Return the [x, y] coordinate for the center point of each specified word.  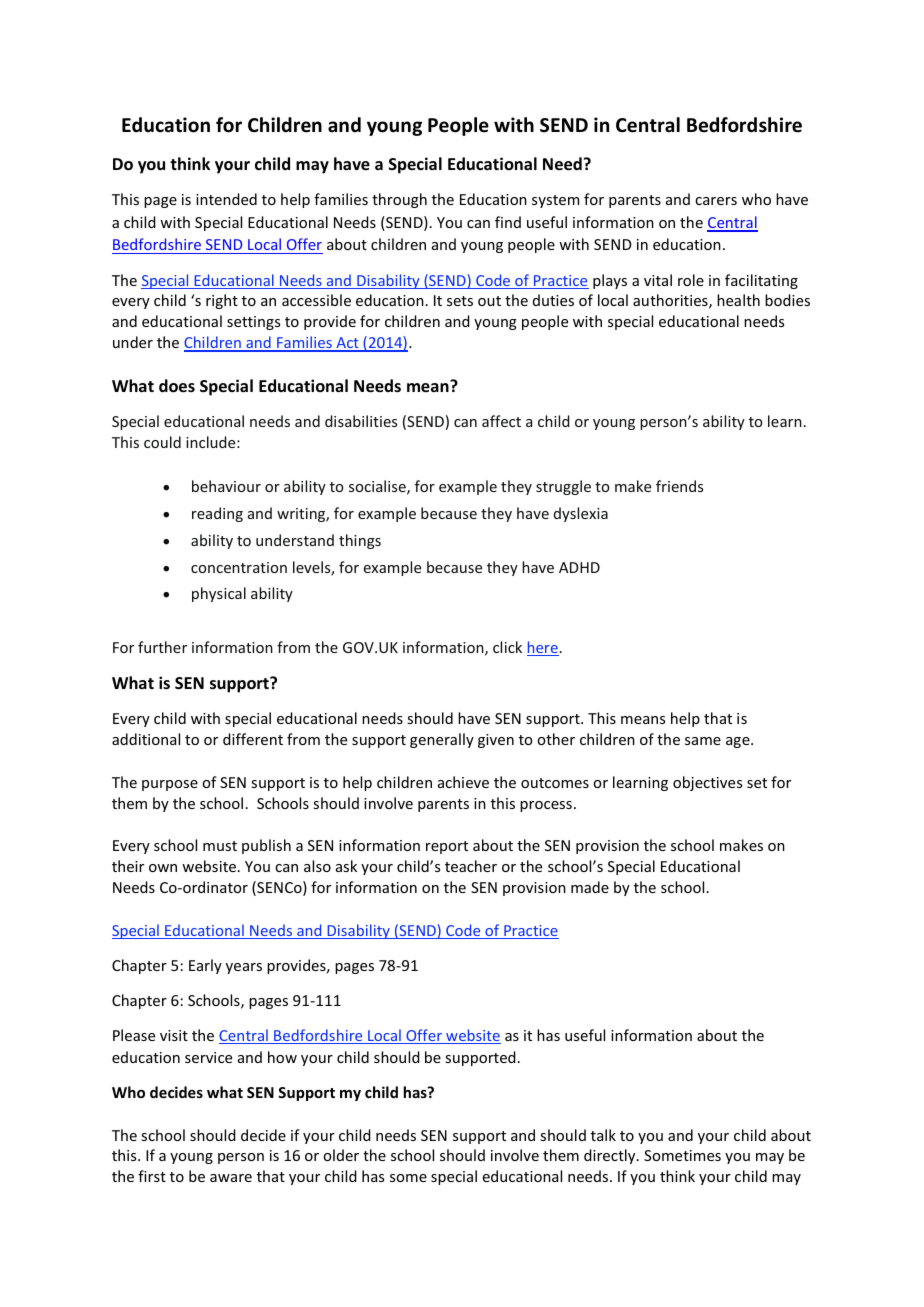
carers [716, 201]
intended [226, 199]
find [508, 222]
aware [231, 1178]
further [162, 647]
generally [442, 740]
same [703, 741]
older [341, 1155]
